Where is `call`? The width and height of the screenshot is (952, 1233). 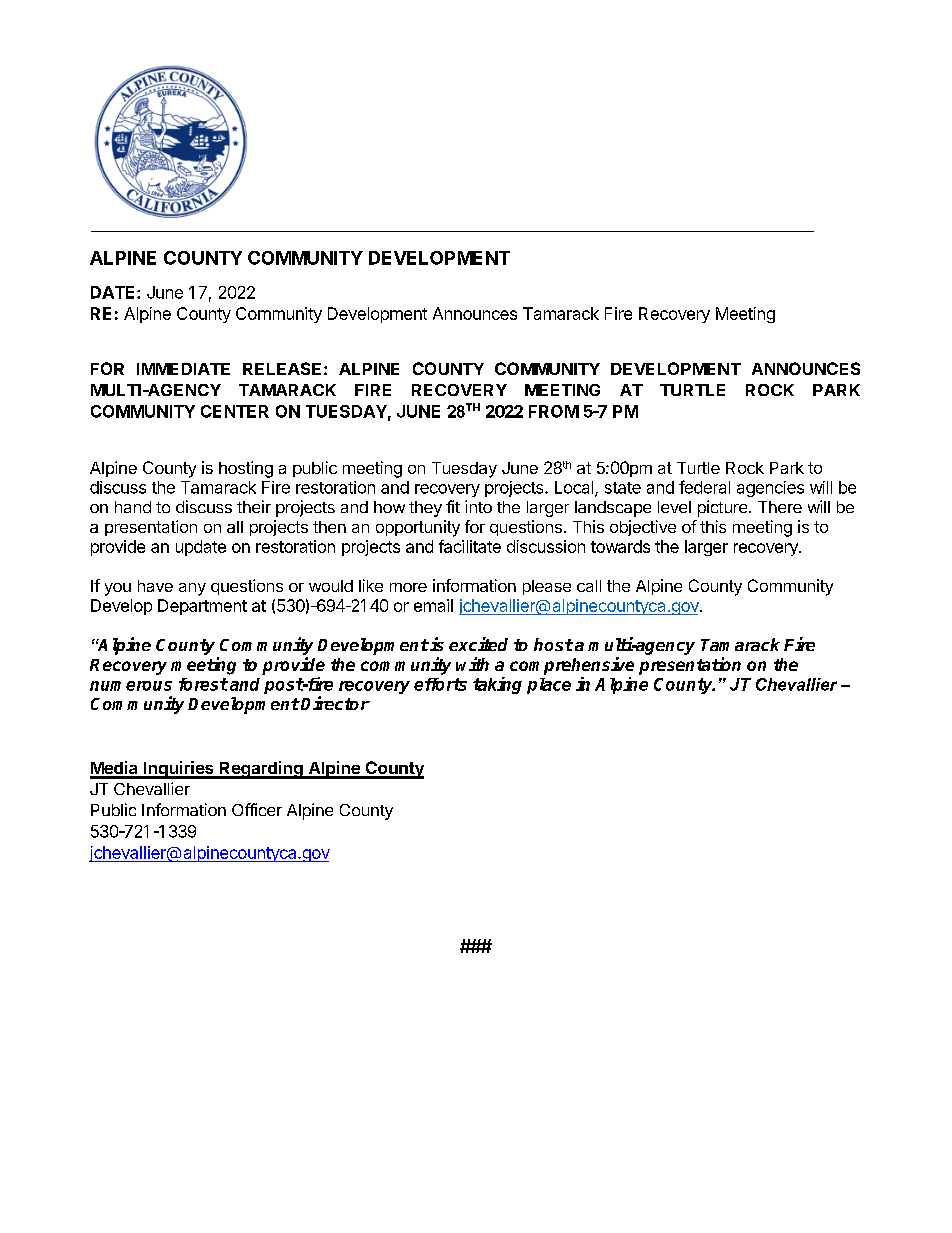
call is located at coordinates (589, 586).
